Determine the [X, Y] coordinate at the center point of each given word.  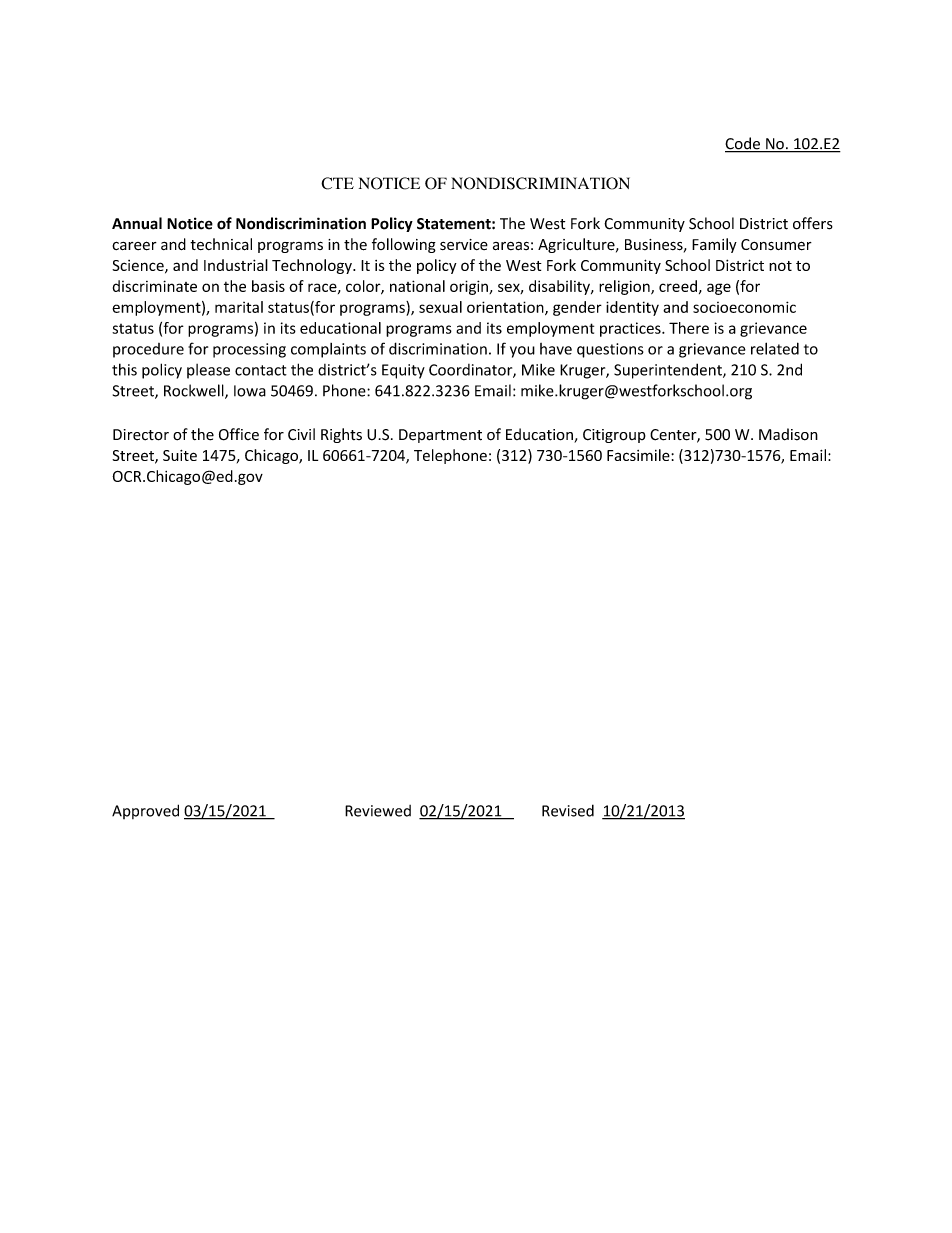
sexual [440, 307]
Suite [180, 455]
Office [239, 434]
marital [239, 307]
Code [743, 144]
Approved [145, 811]
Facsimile [639, 455]
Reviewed [378, 811]
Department [440, 436]
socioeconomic [744, 307]
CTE [337, 183]
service [464, 244]
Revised [568, 810]
